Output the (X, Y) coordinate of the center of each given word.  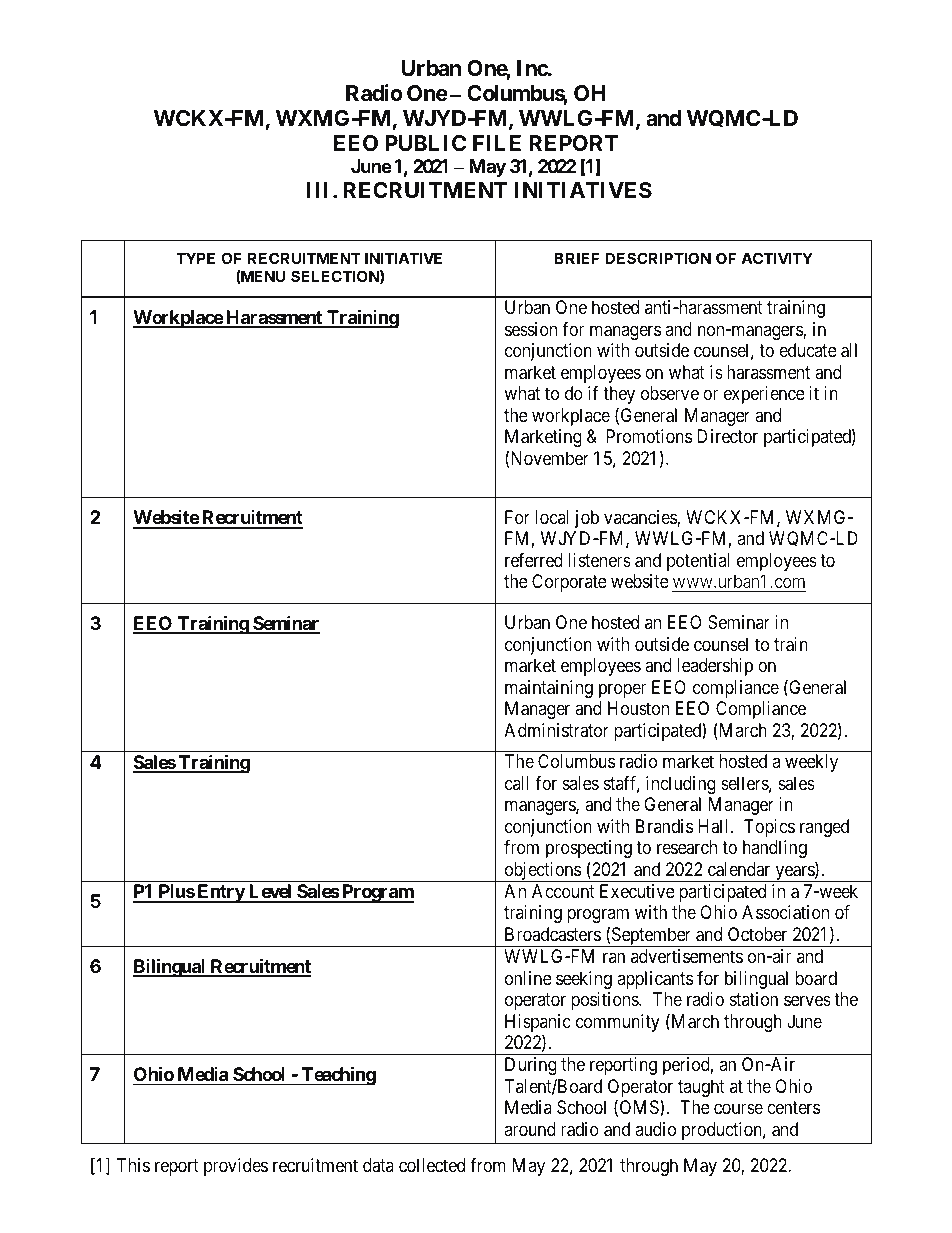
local (551, 517)
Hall (715, 826)
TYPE (195, 258)
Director (727, 436)
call (517, 783)
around (530, 1129)
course (738, 1109)
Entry (220, 893)
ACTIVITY (777, 258)
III (317, 190)
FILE (497, 143)
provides (236, 1167)
